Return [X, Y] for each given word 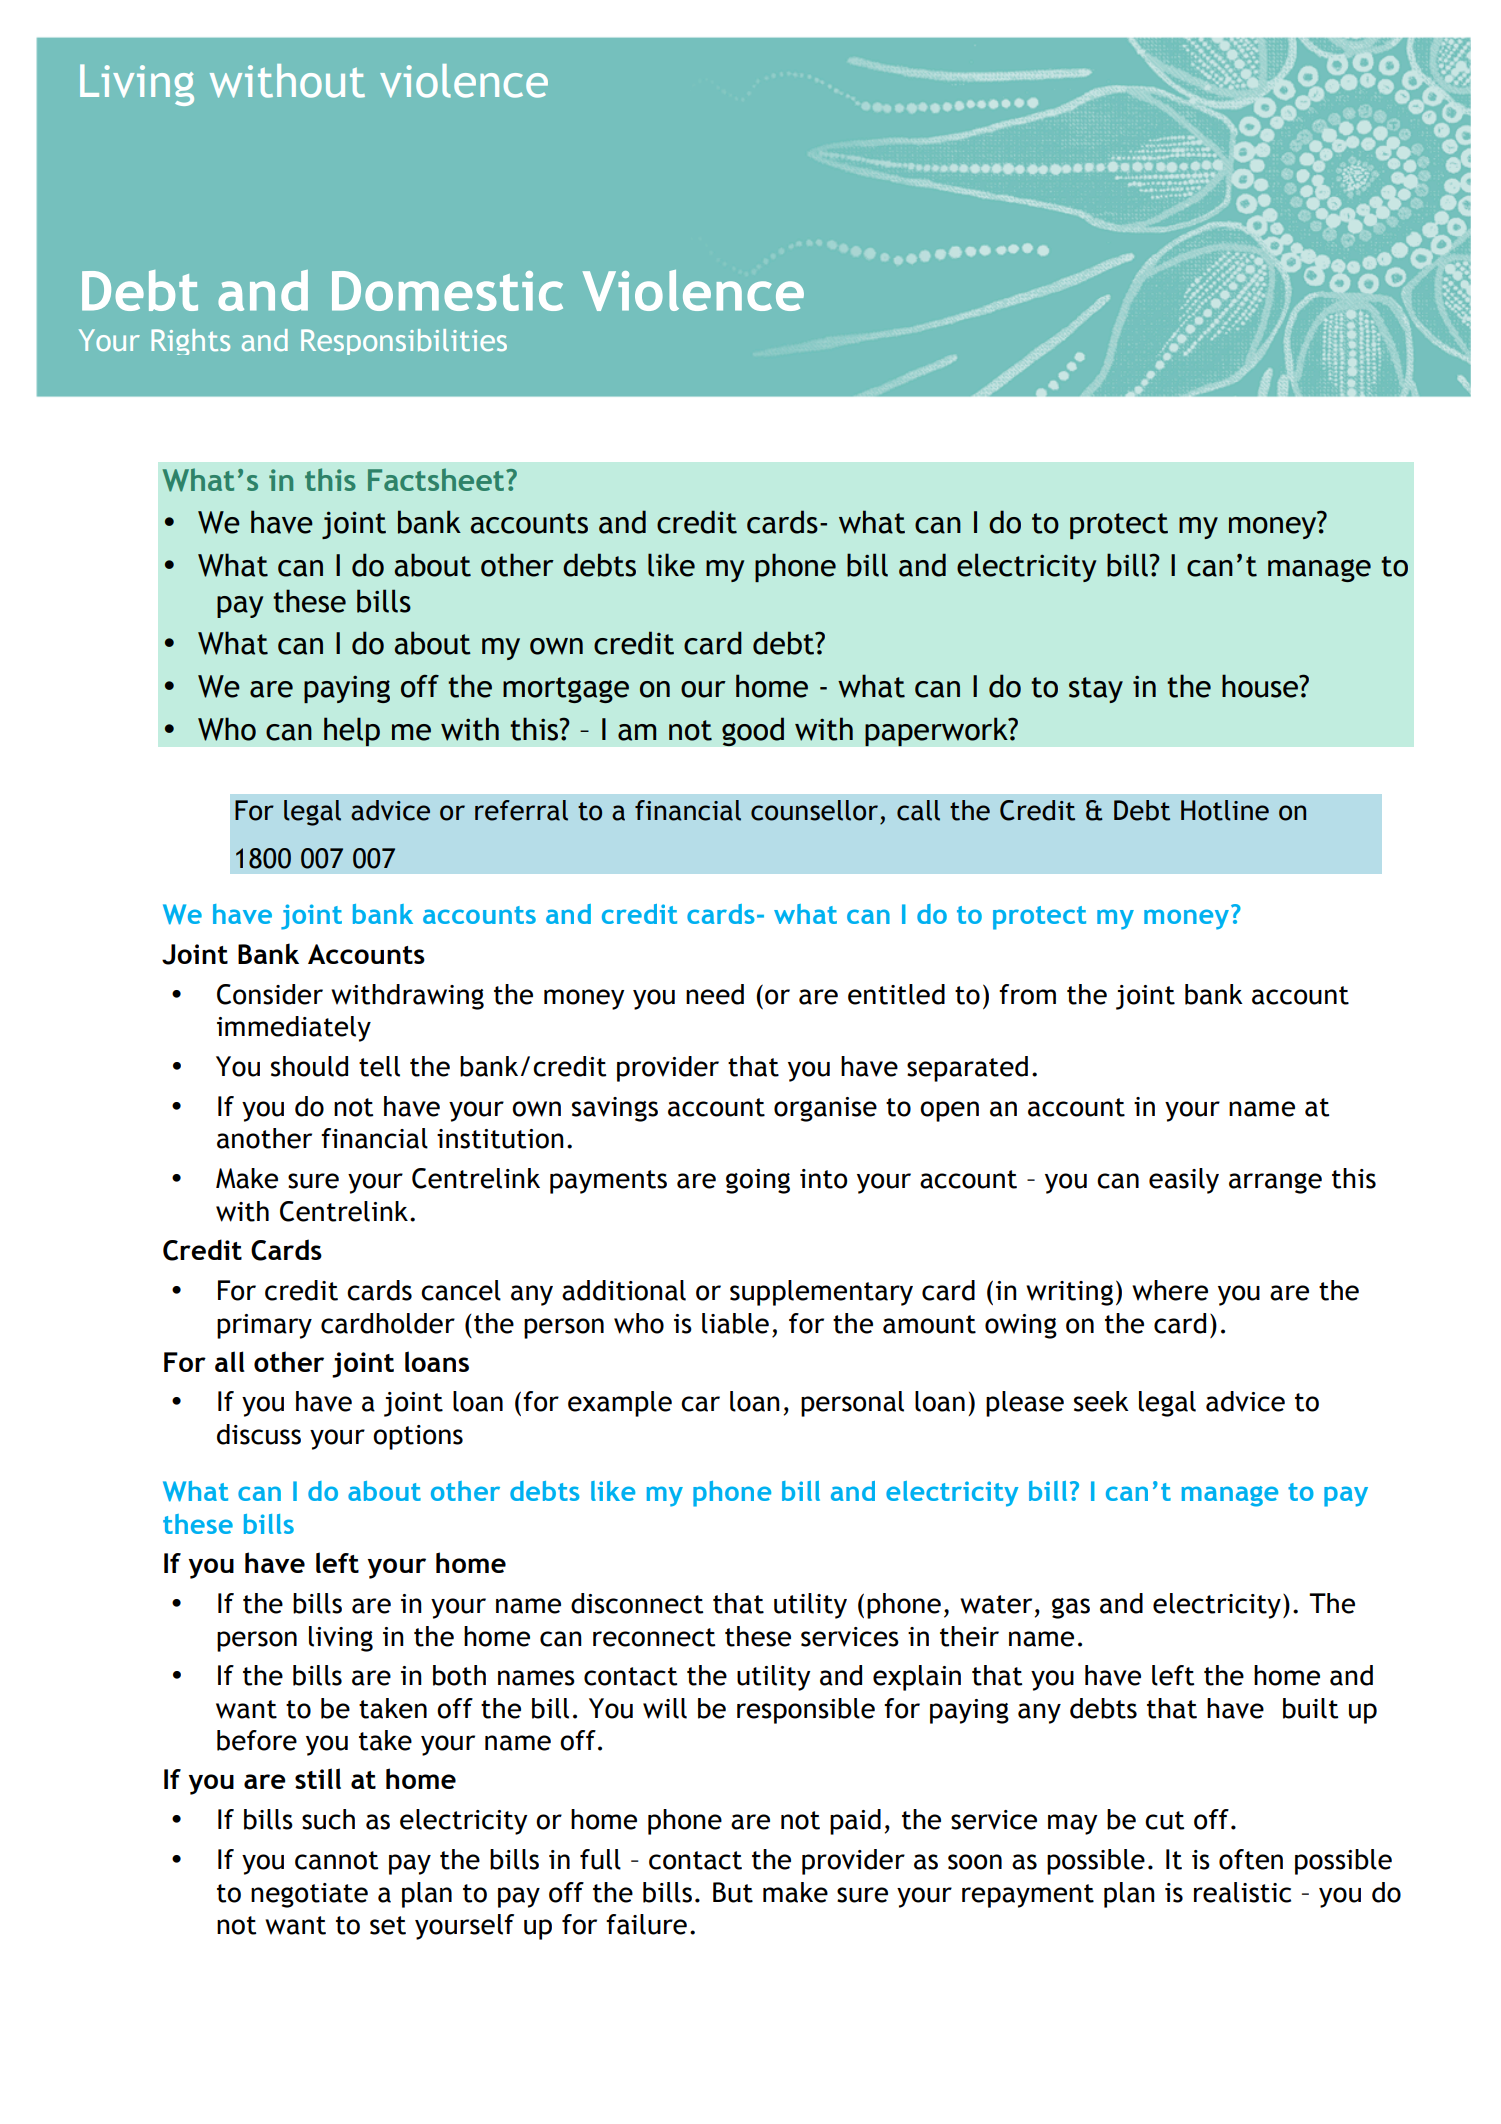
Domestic [447, 291]
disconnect [637, 1603]
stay [1096, 690]
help [352, 732]
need [715, 994]
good [753, 732]
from [1027, 994]
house [1261, 686]
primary [264, 1326]
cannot [336, 1860]
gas [1071, 1608]
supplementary [821, 1293]
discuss [259, 1434]
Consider [270, 994]
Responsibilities [404, 342]
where [1170, 1290]
